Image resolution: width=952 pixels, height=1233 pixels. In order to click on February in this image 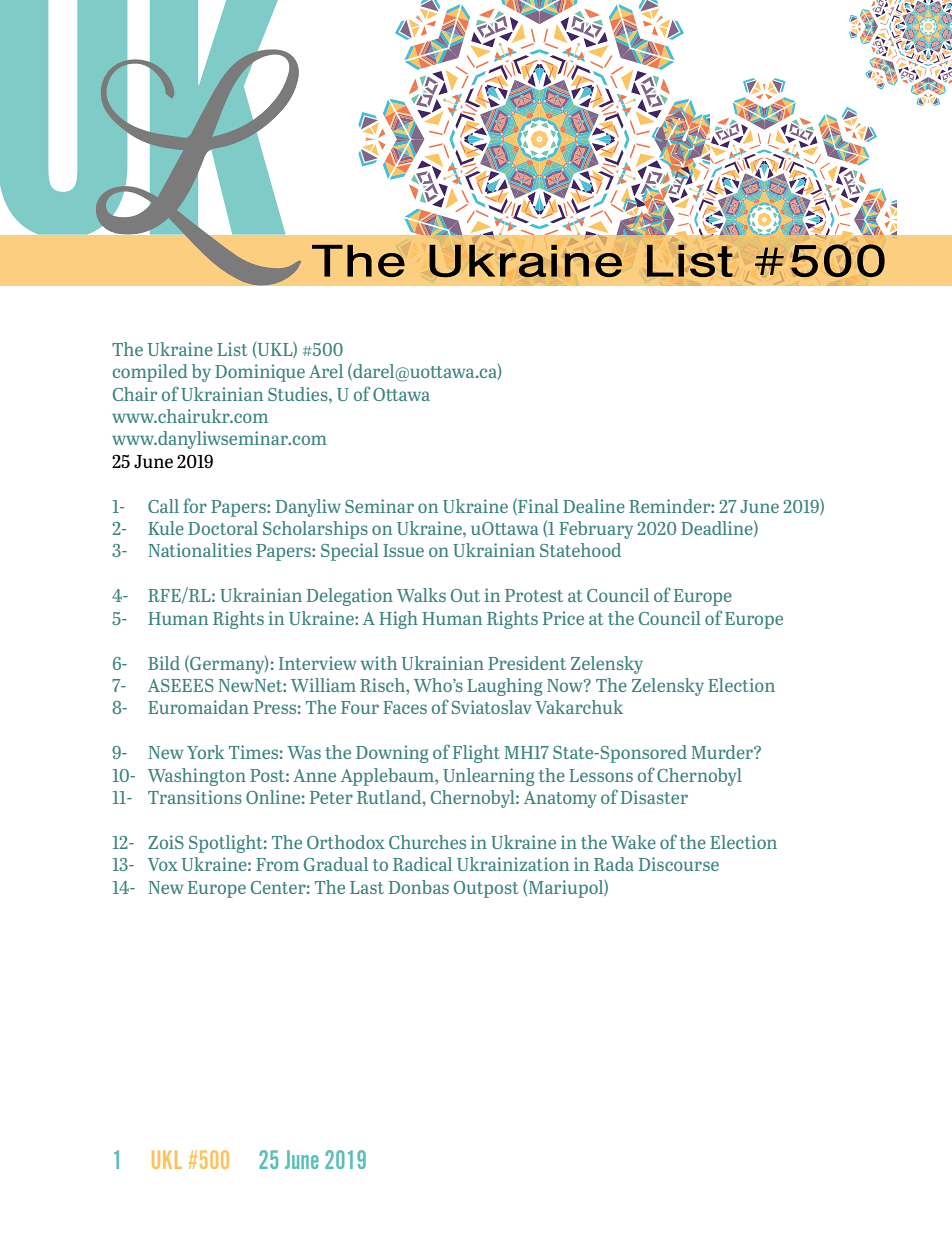, I will do `click(596, 530)`.
